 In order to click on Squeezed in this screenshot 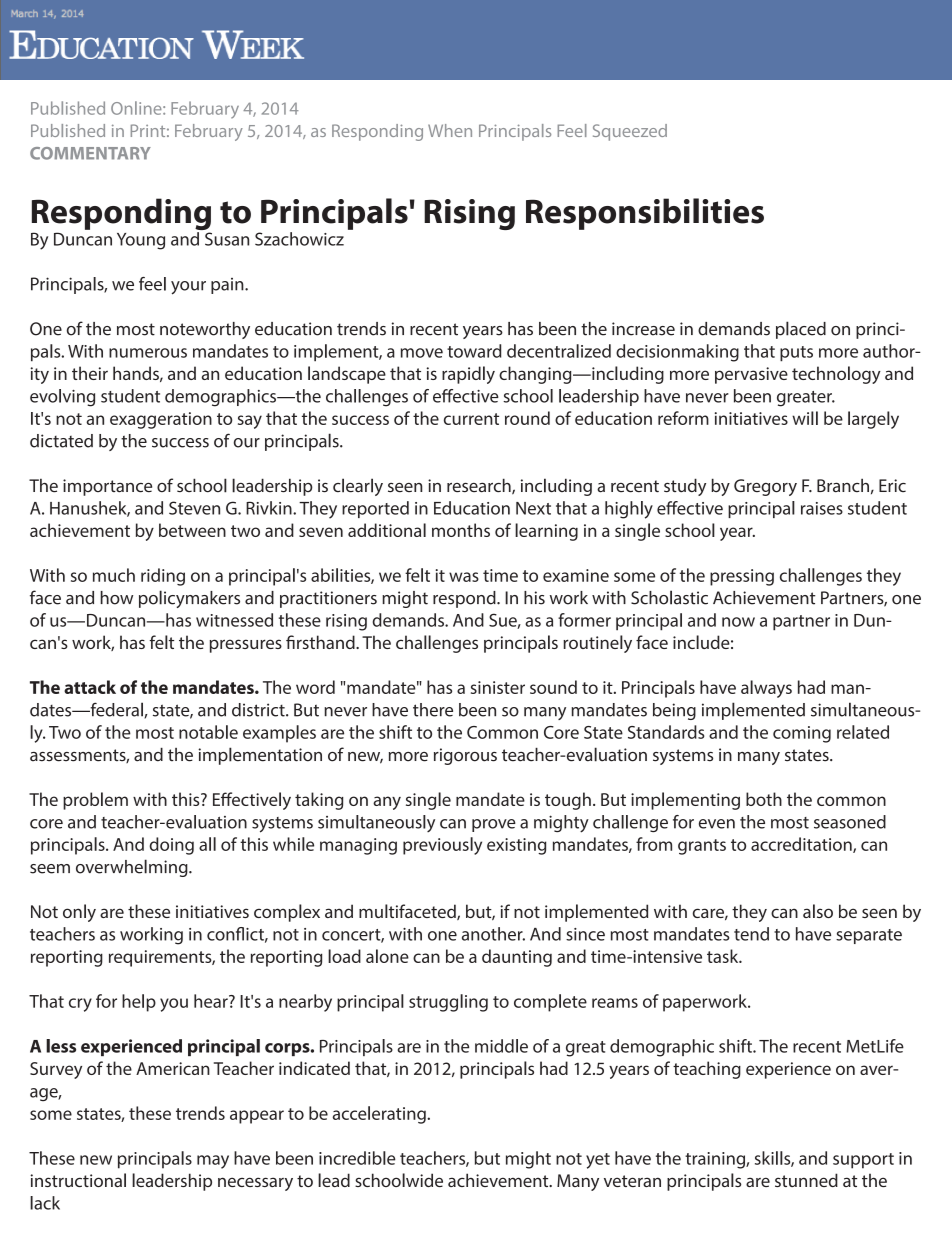, I will do `click(630, 132)`.
